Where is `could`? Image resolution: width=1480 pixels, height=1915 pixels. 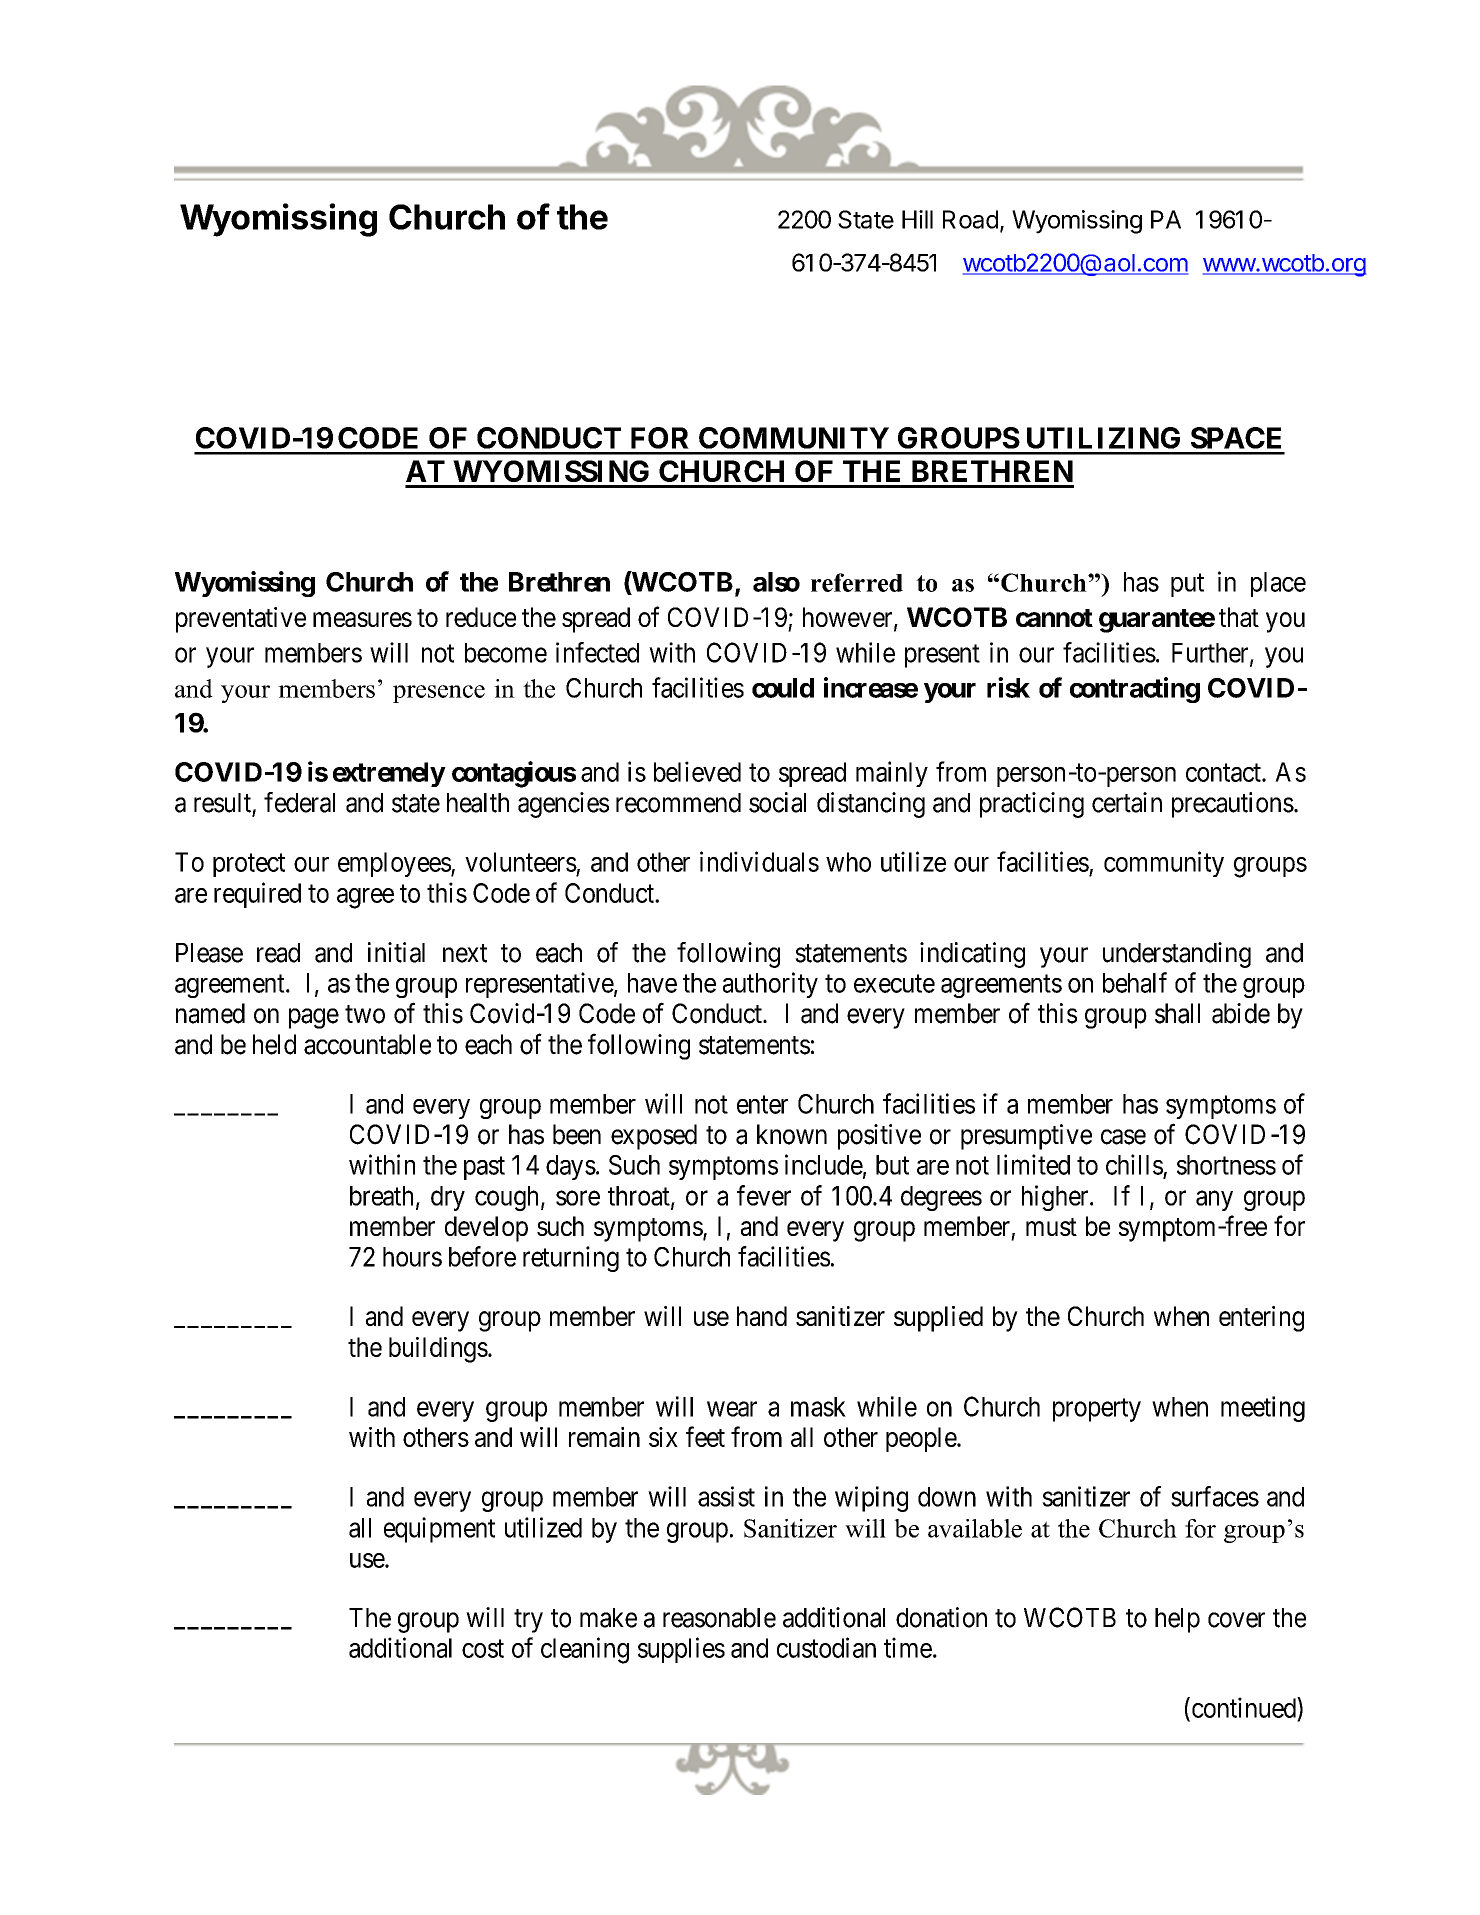
could is located at coordinates (783, 688).
